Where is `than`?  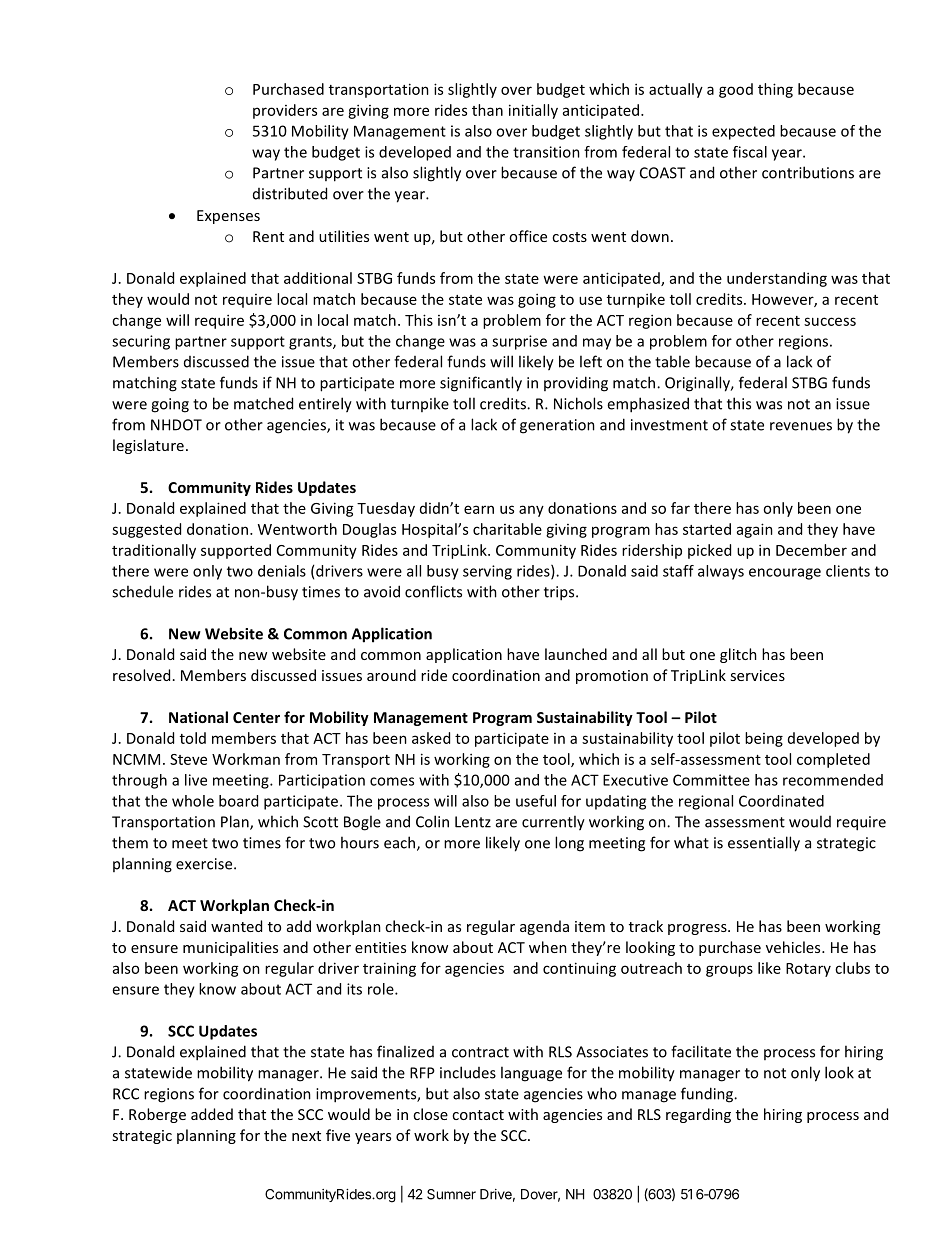
than is located at coordinates (487, 110).
